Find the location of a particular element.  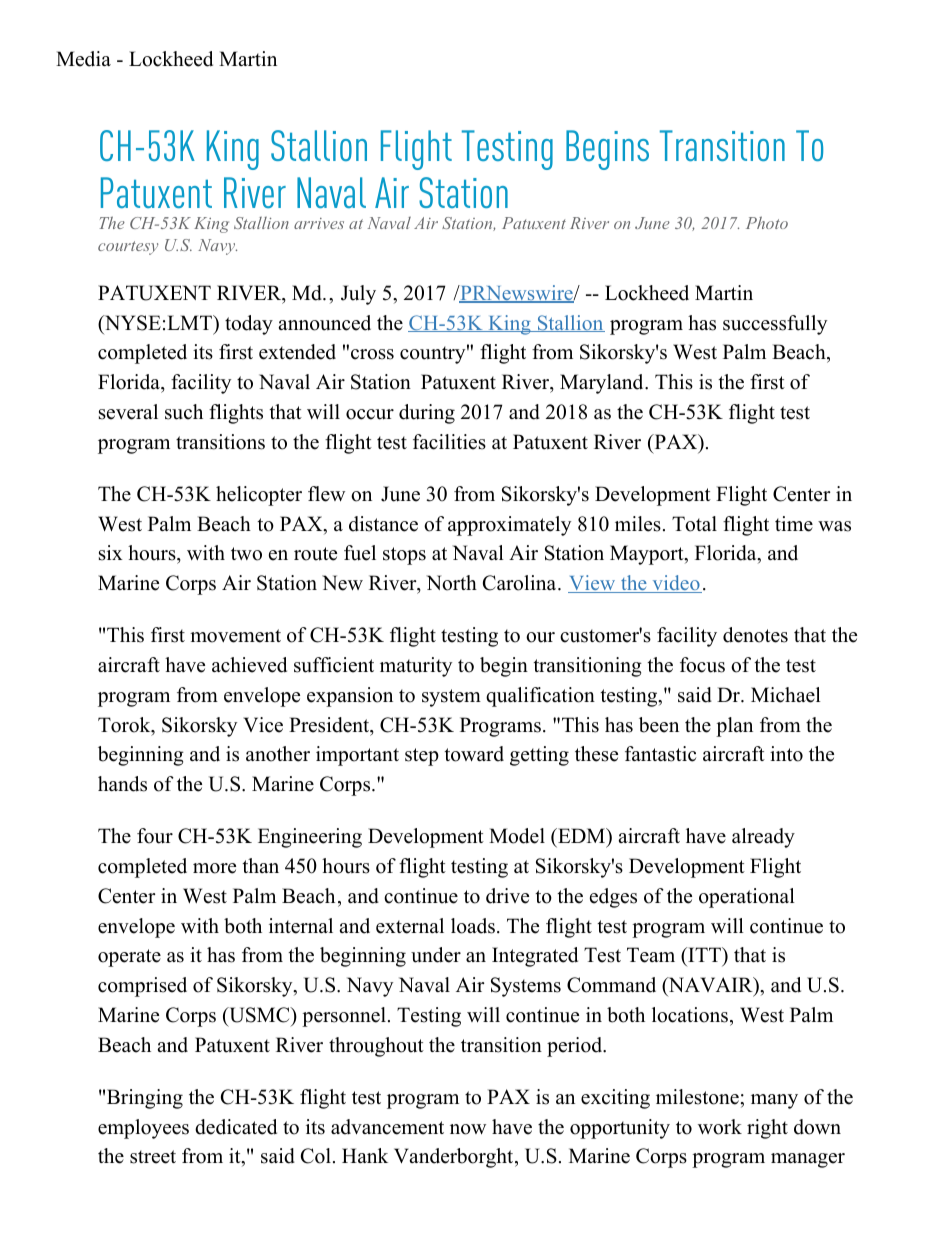

time is located at coordinates (794, 524).
